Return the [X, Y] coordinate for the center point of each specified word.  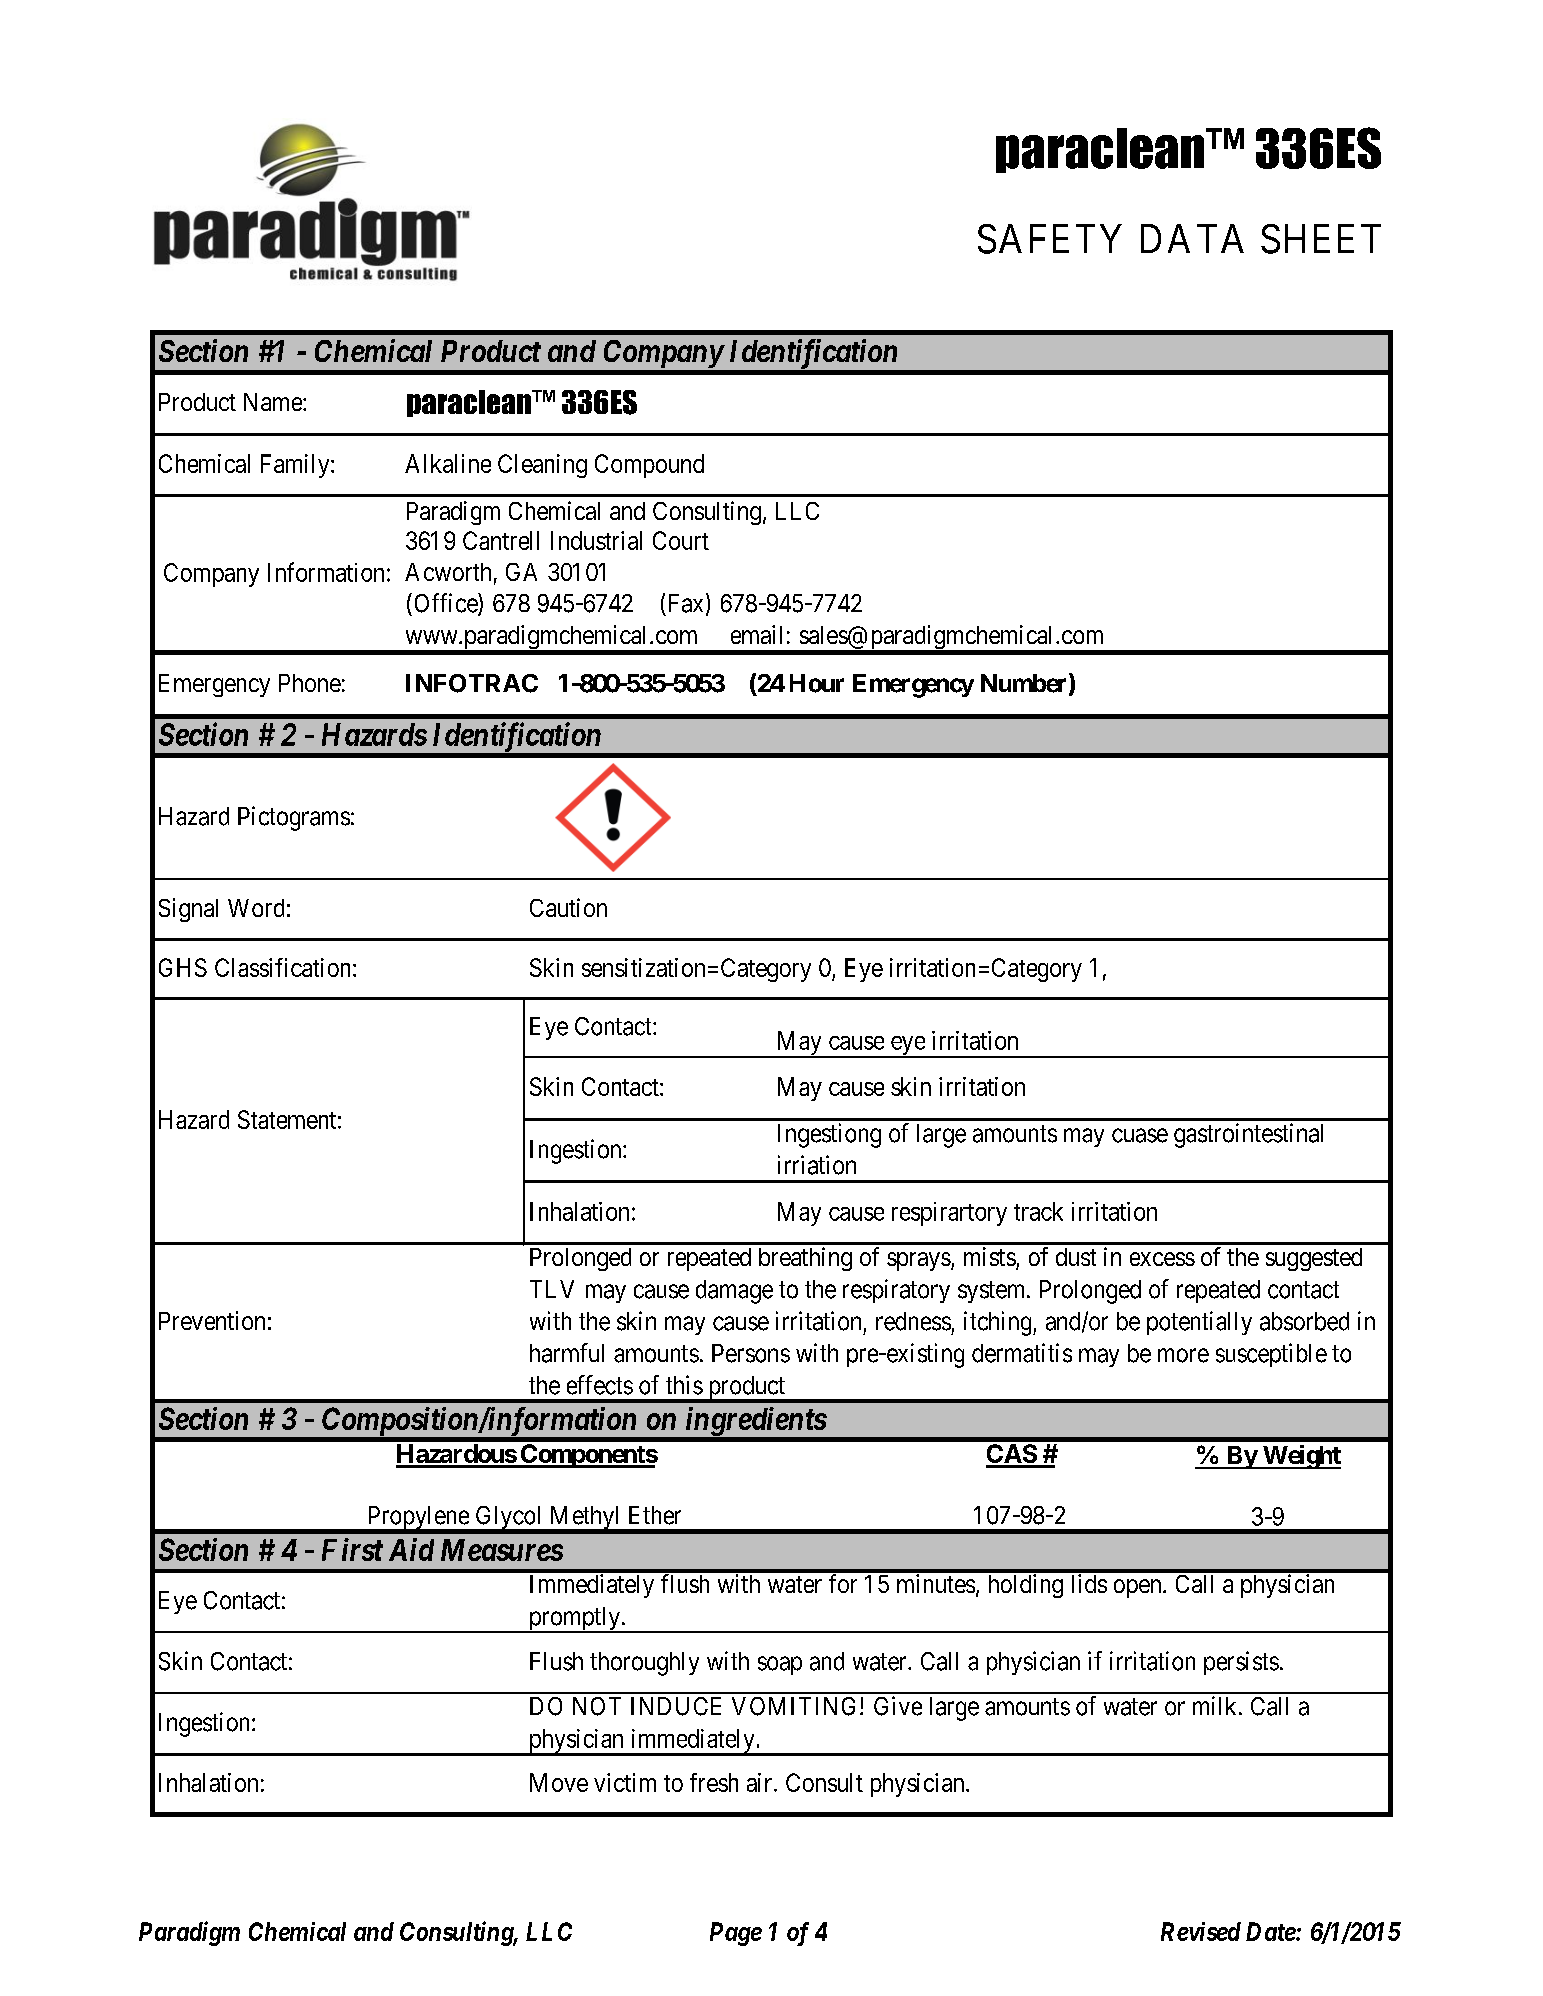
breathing [805, 1259]
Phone [310, 683]
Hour [817, 683]
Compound [649, 466]
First [352, 1549]
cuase [1140, 1135]
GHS [183, 967]
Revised [1201, 1931]
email [756, 634]
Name [274, 402]
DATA [1192, 238]
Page [736, 1934]
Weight [1300, 1457]
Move [559, 1782]
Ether [655, 1515]
